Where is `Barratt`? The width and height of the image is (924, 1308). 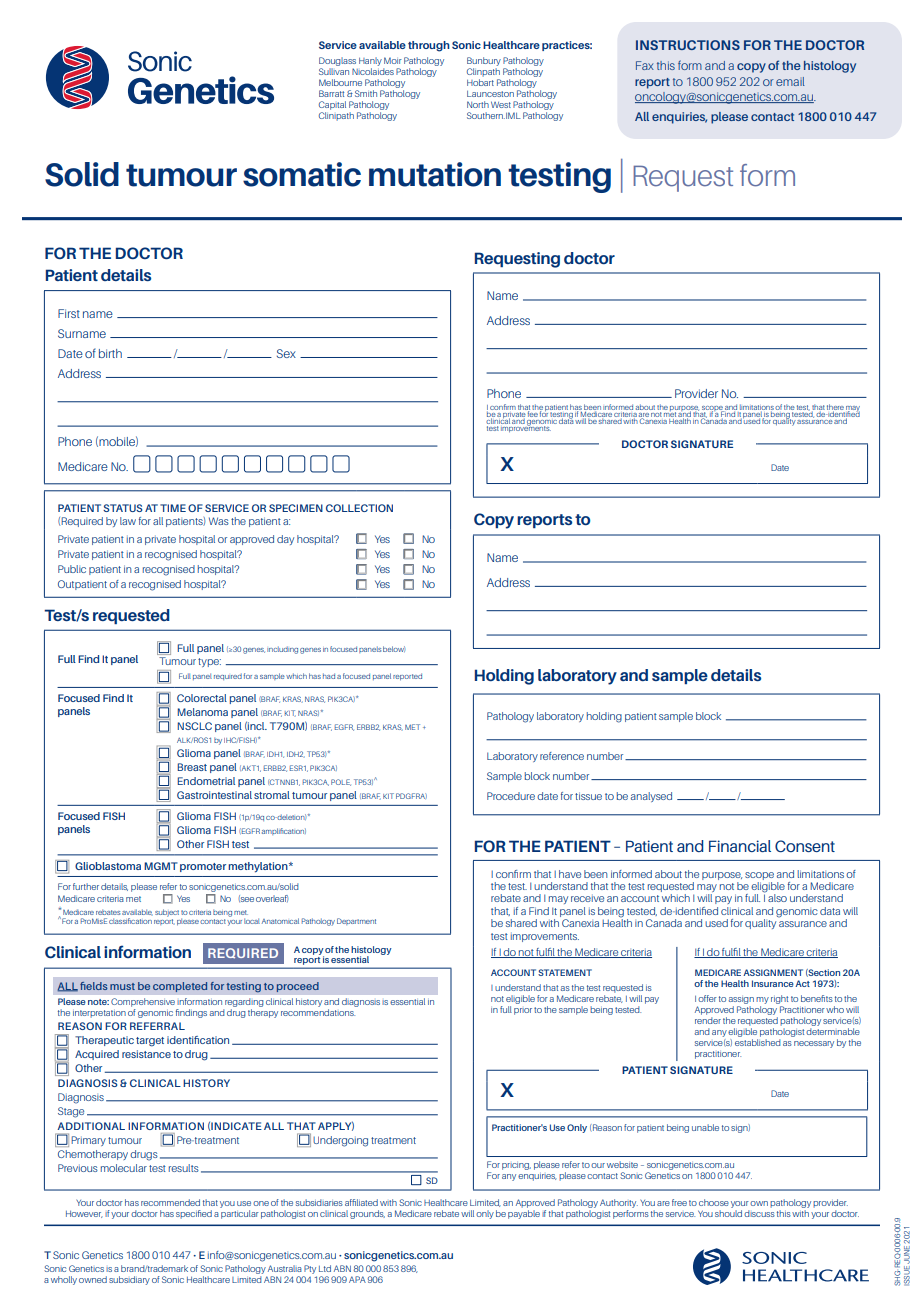 Barratt is located at coordinates (331, 93).
